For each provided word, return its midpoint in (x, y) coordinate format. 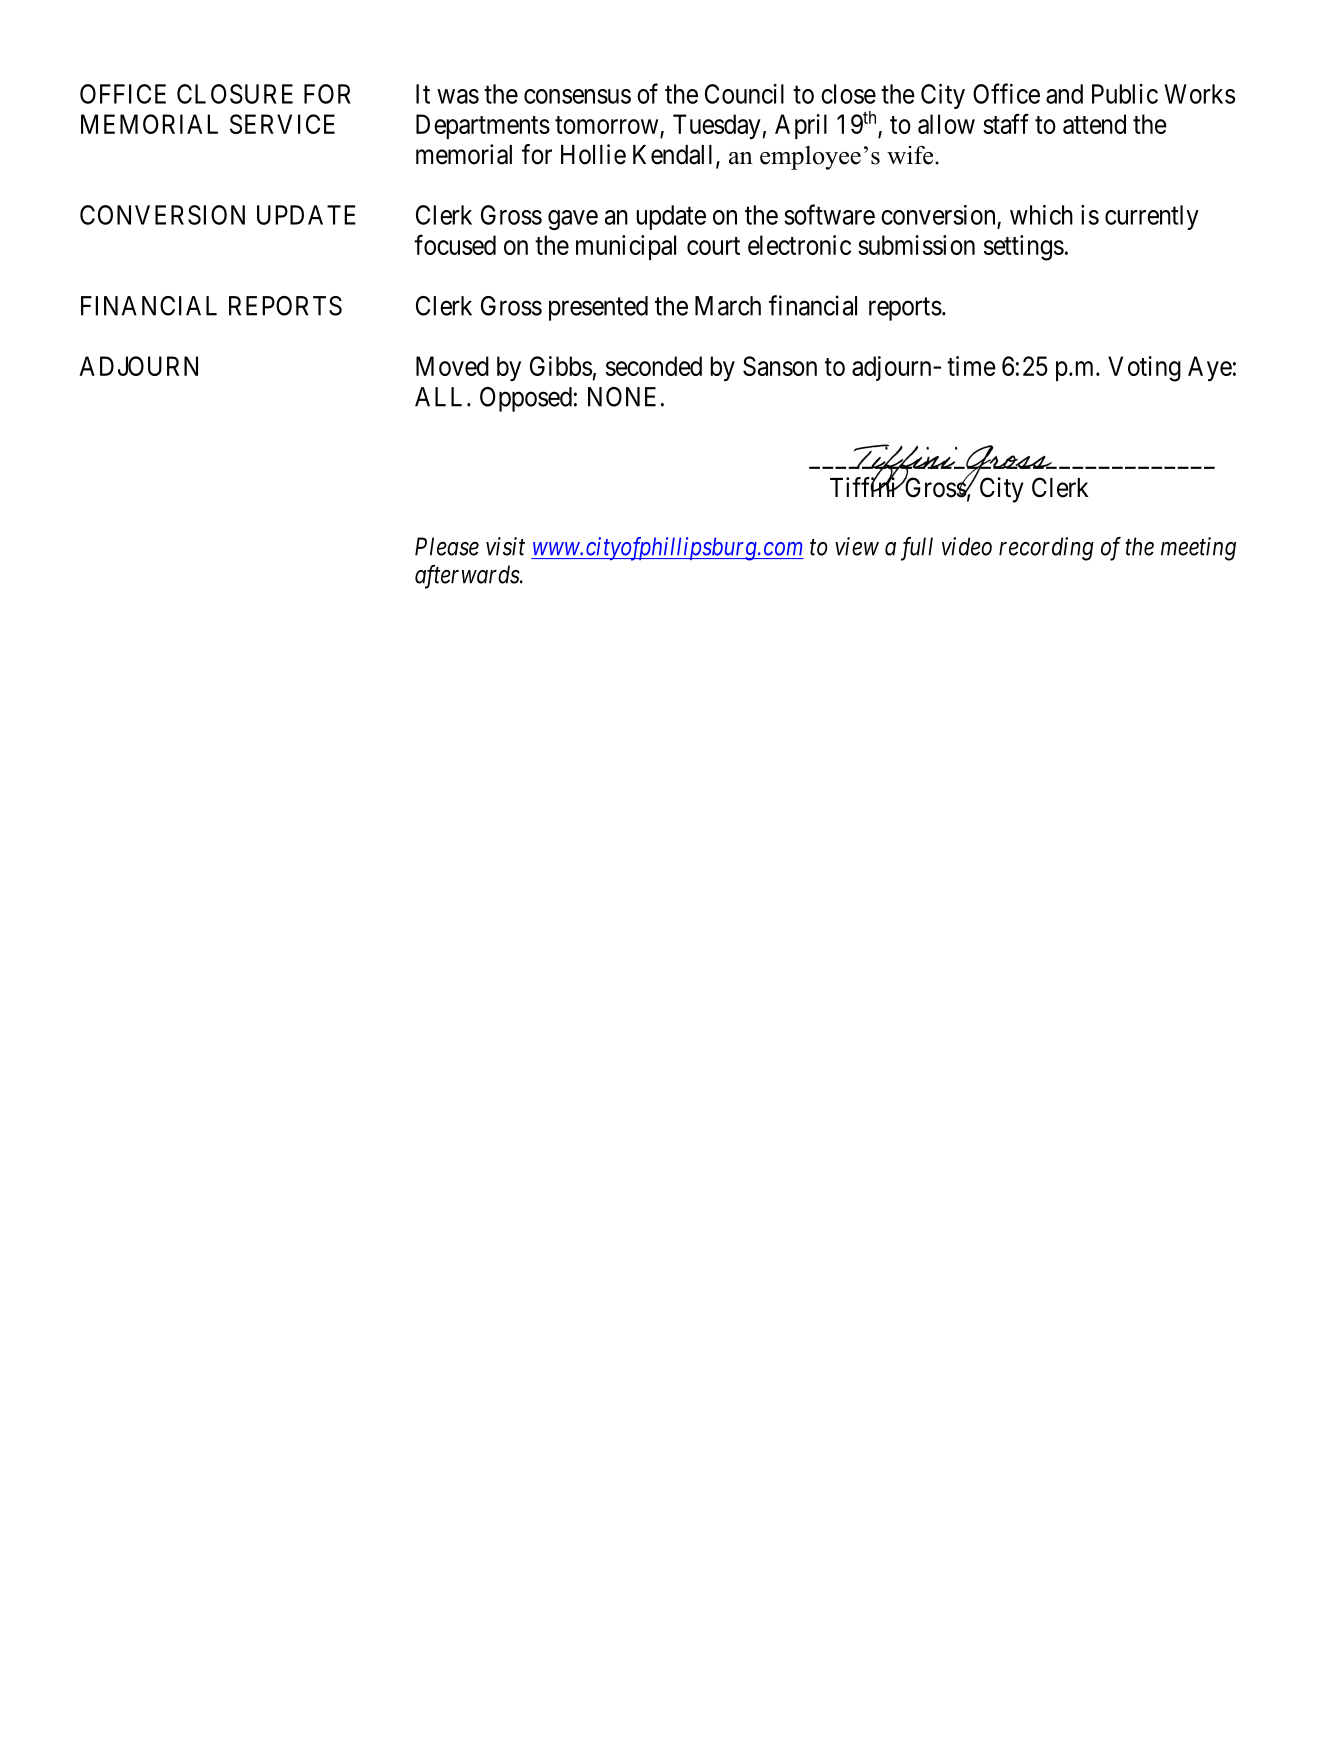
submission (916, 245)
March (728, 306)
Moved (452, 366)
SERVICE (282, 124)
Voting (1144, 369)
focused (455, 244)
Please (447, 546)
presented (598, 308)
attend (1094, 124)
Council (744, 94)
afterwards (468, 577)
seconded (654, 366)
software (829, 214)
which (1041, 215)
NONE (622, 397)
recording (1046, 549)
